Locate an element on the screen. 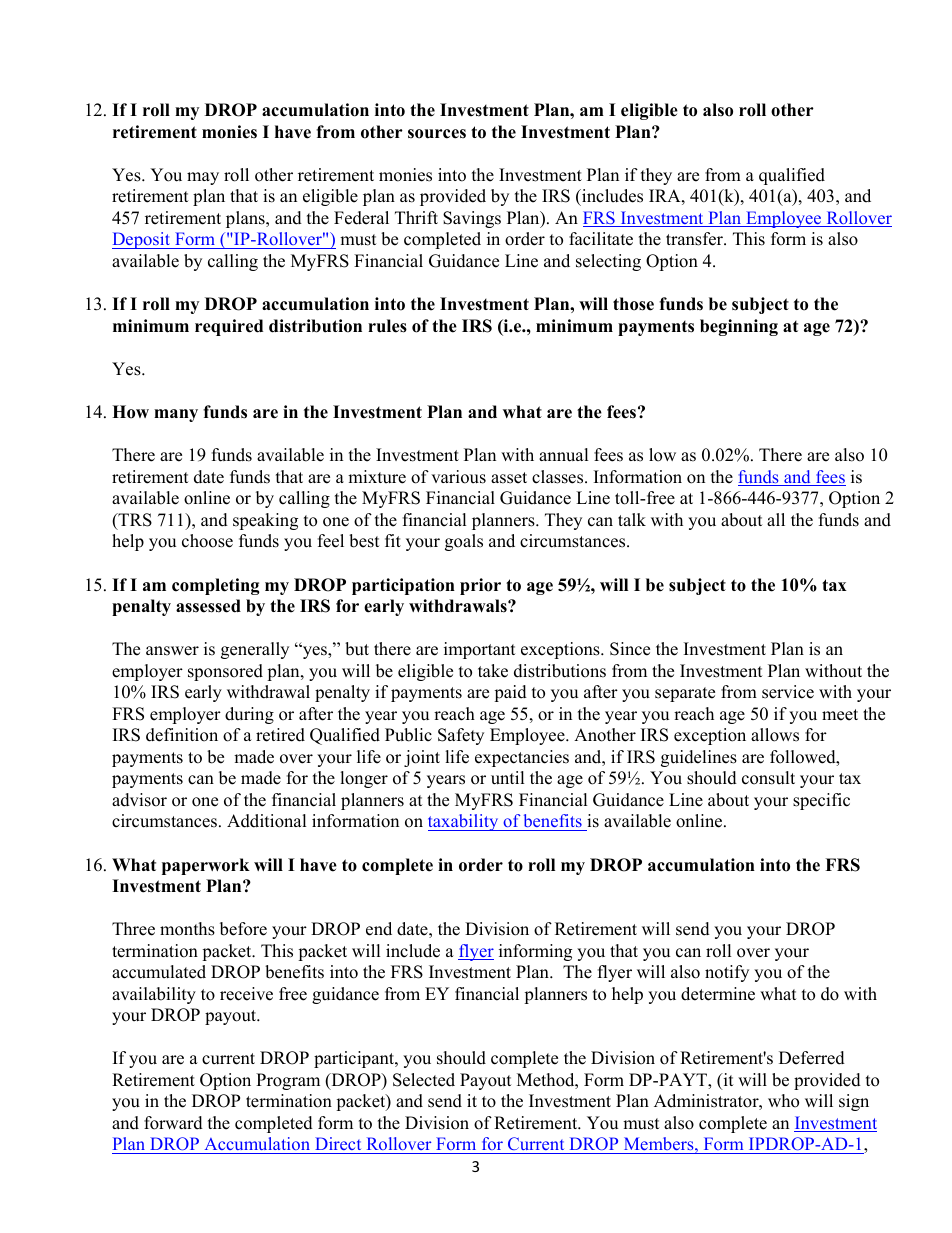  until is located at coordinates (508, 778).
